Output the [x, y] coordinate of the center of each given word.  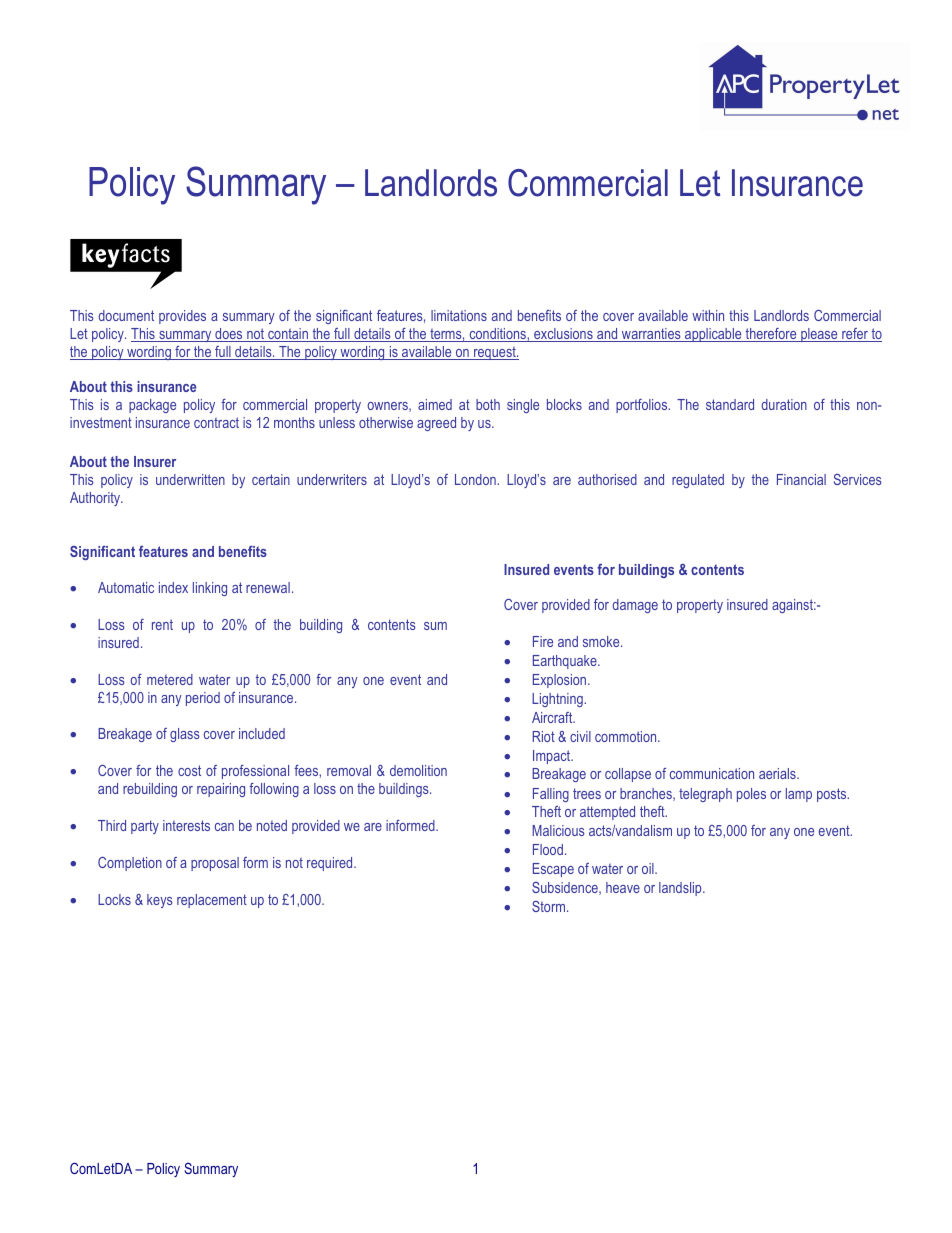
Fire [543, 641]
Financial [801, 479]
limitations [459, 315]
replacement [212, 901]
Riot [544, 736]
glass [185, 735]
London [476, 479]
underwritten [190, 479]
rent [162, 624]
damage [635, 606]
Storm [550, 906]
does [229, 335]
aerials [778, 773]
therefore [771, 335]
